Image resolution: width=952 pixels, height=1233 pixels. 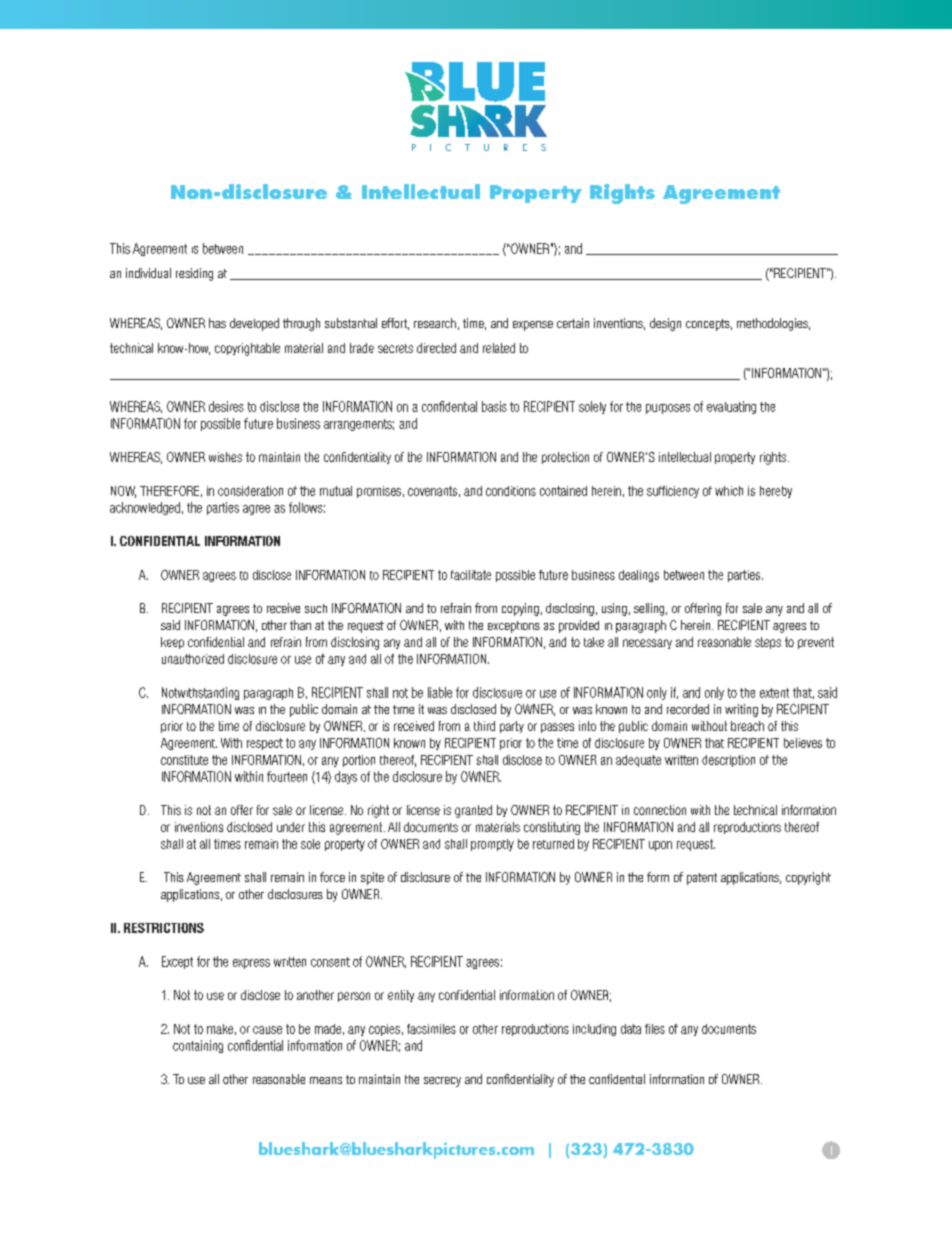 What do you see at coordinates (291, 827) in the document?
I see `under` at bounding box center [291, 827].
